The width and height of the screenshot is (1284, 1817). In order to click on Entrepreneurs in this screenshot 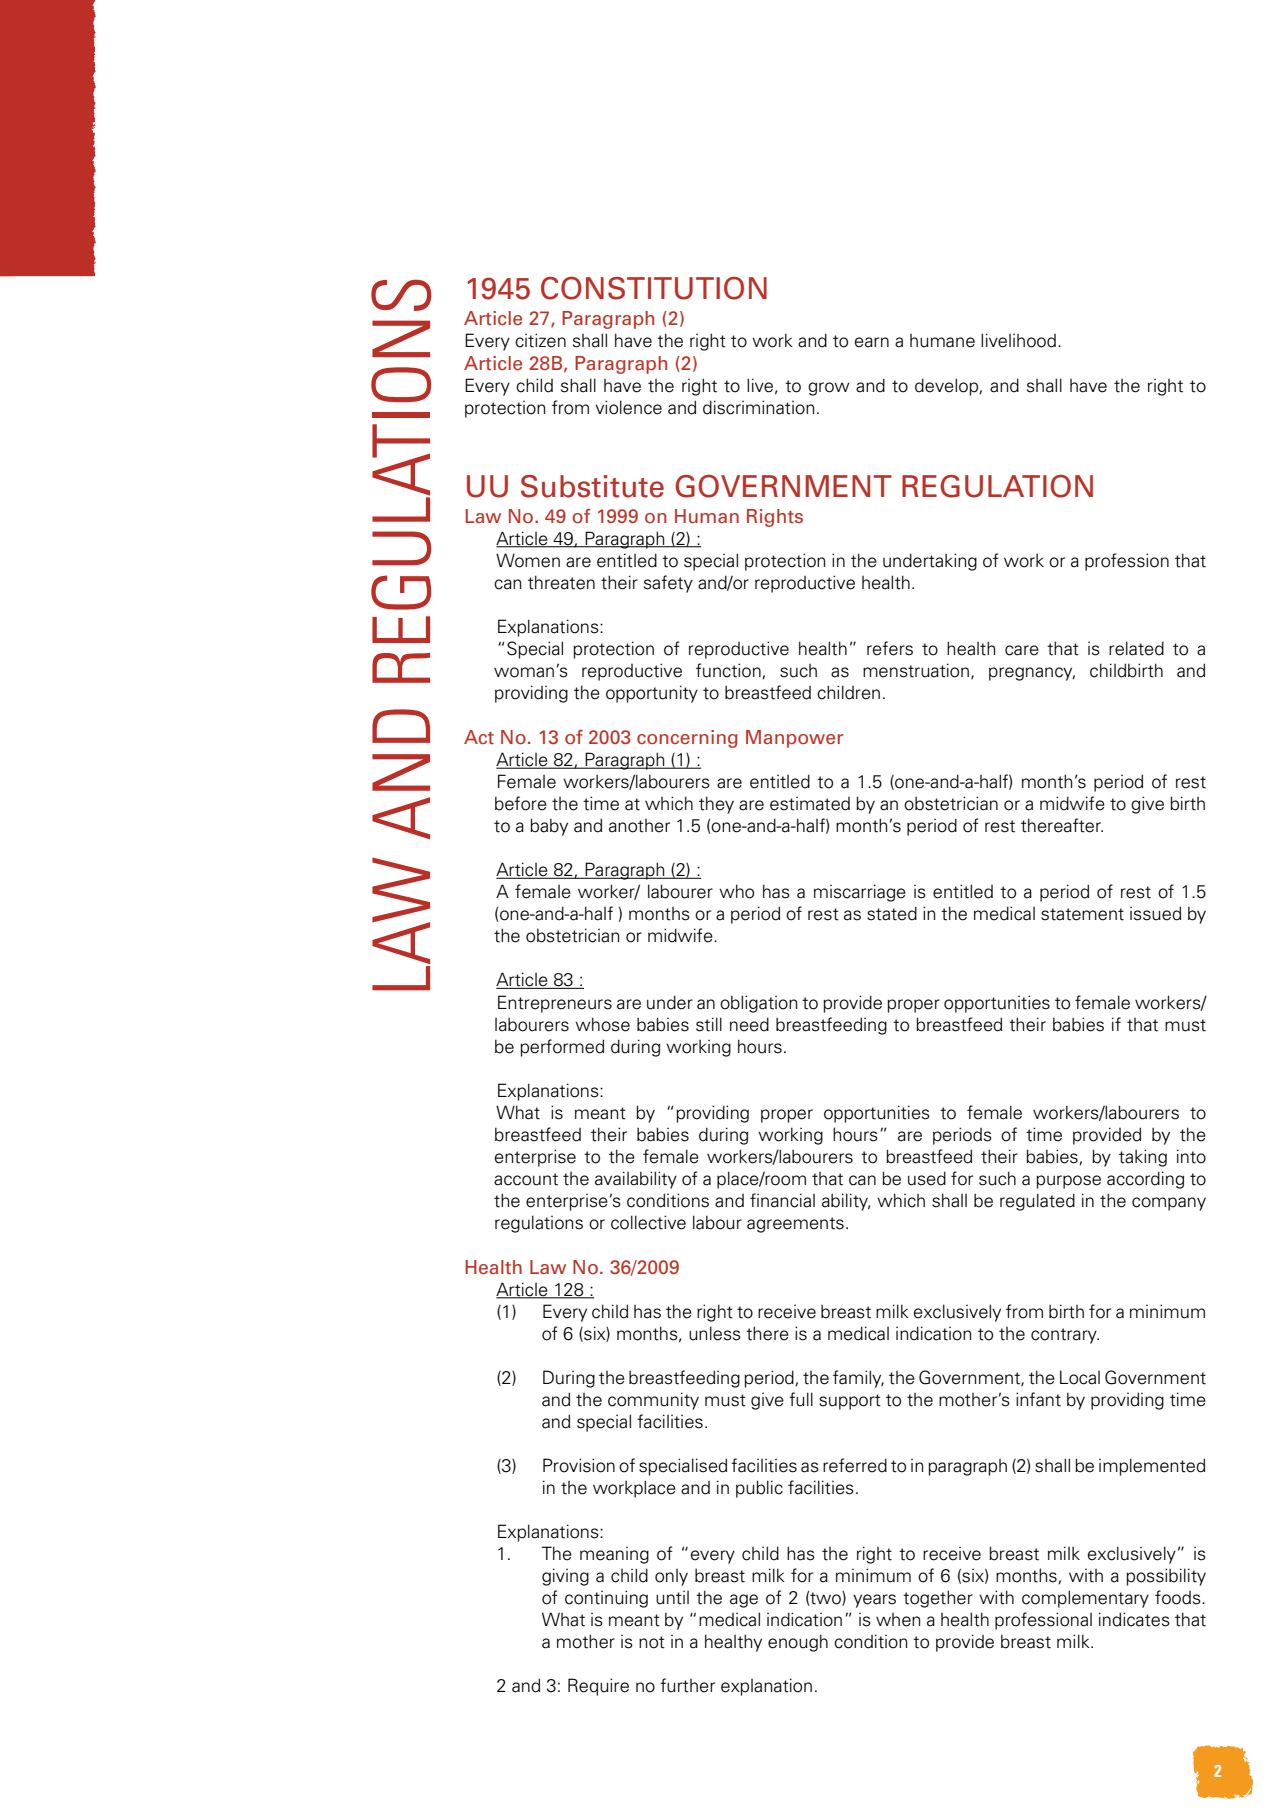, I will do `click(555, 1004)`.
